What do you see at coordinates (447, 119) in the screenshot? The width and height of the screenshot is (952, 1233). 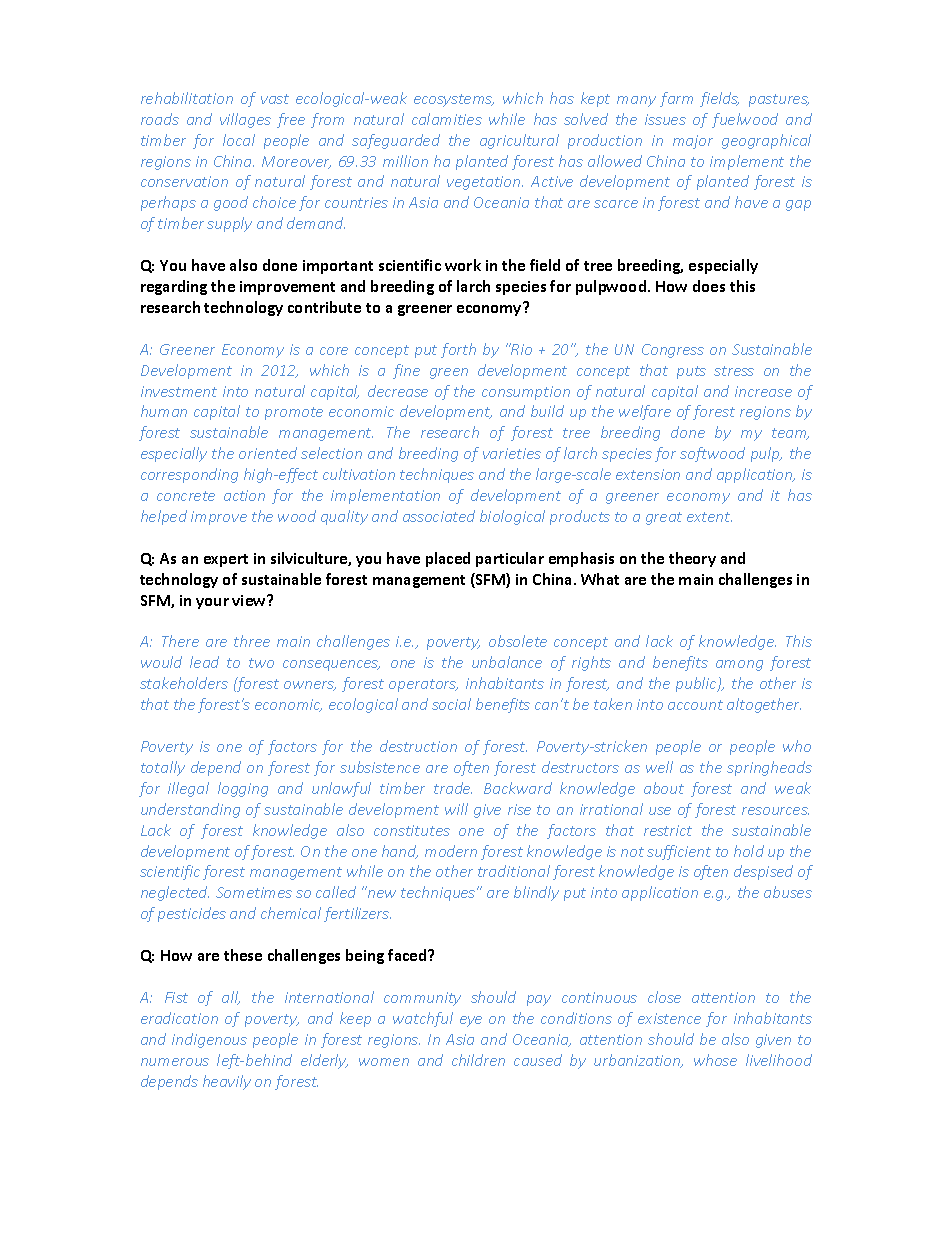 I see `calamities` at bounding box center [447, 119].
